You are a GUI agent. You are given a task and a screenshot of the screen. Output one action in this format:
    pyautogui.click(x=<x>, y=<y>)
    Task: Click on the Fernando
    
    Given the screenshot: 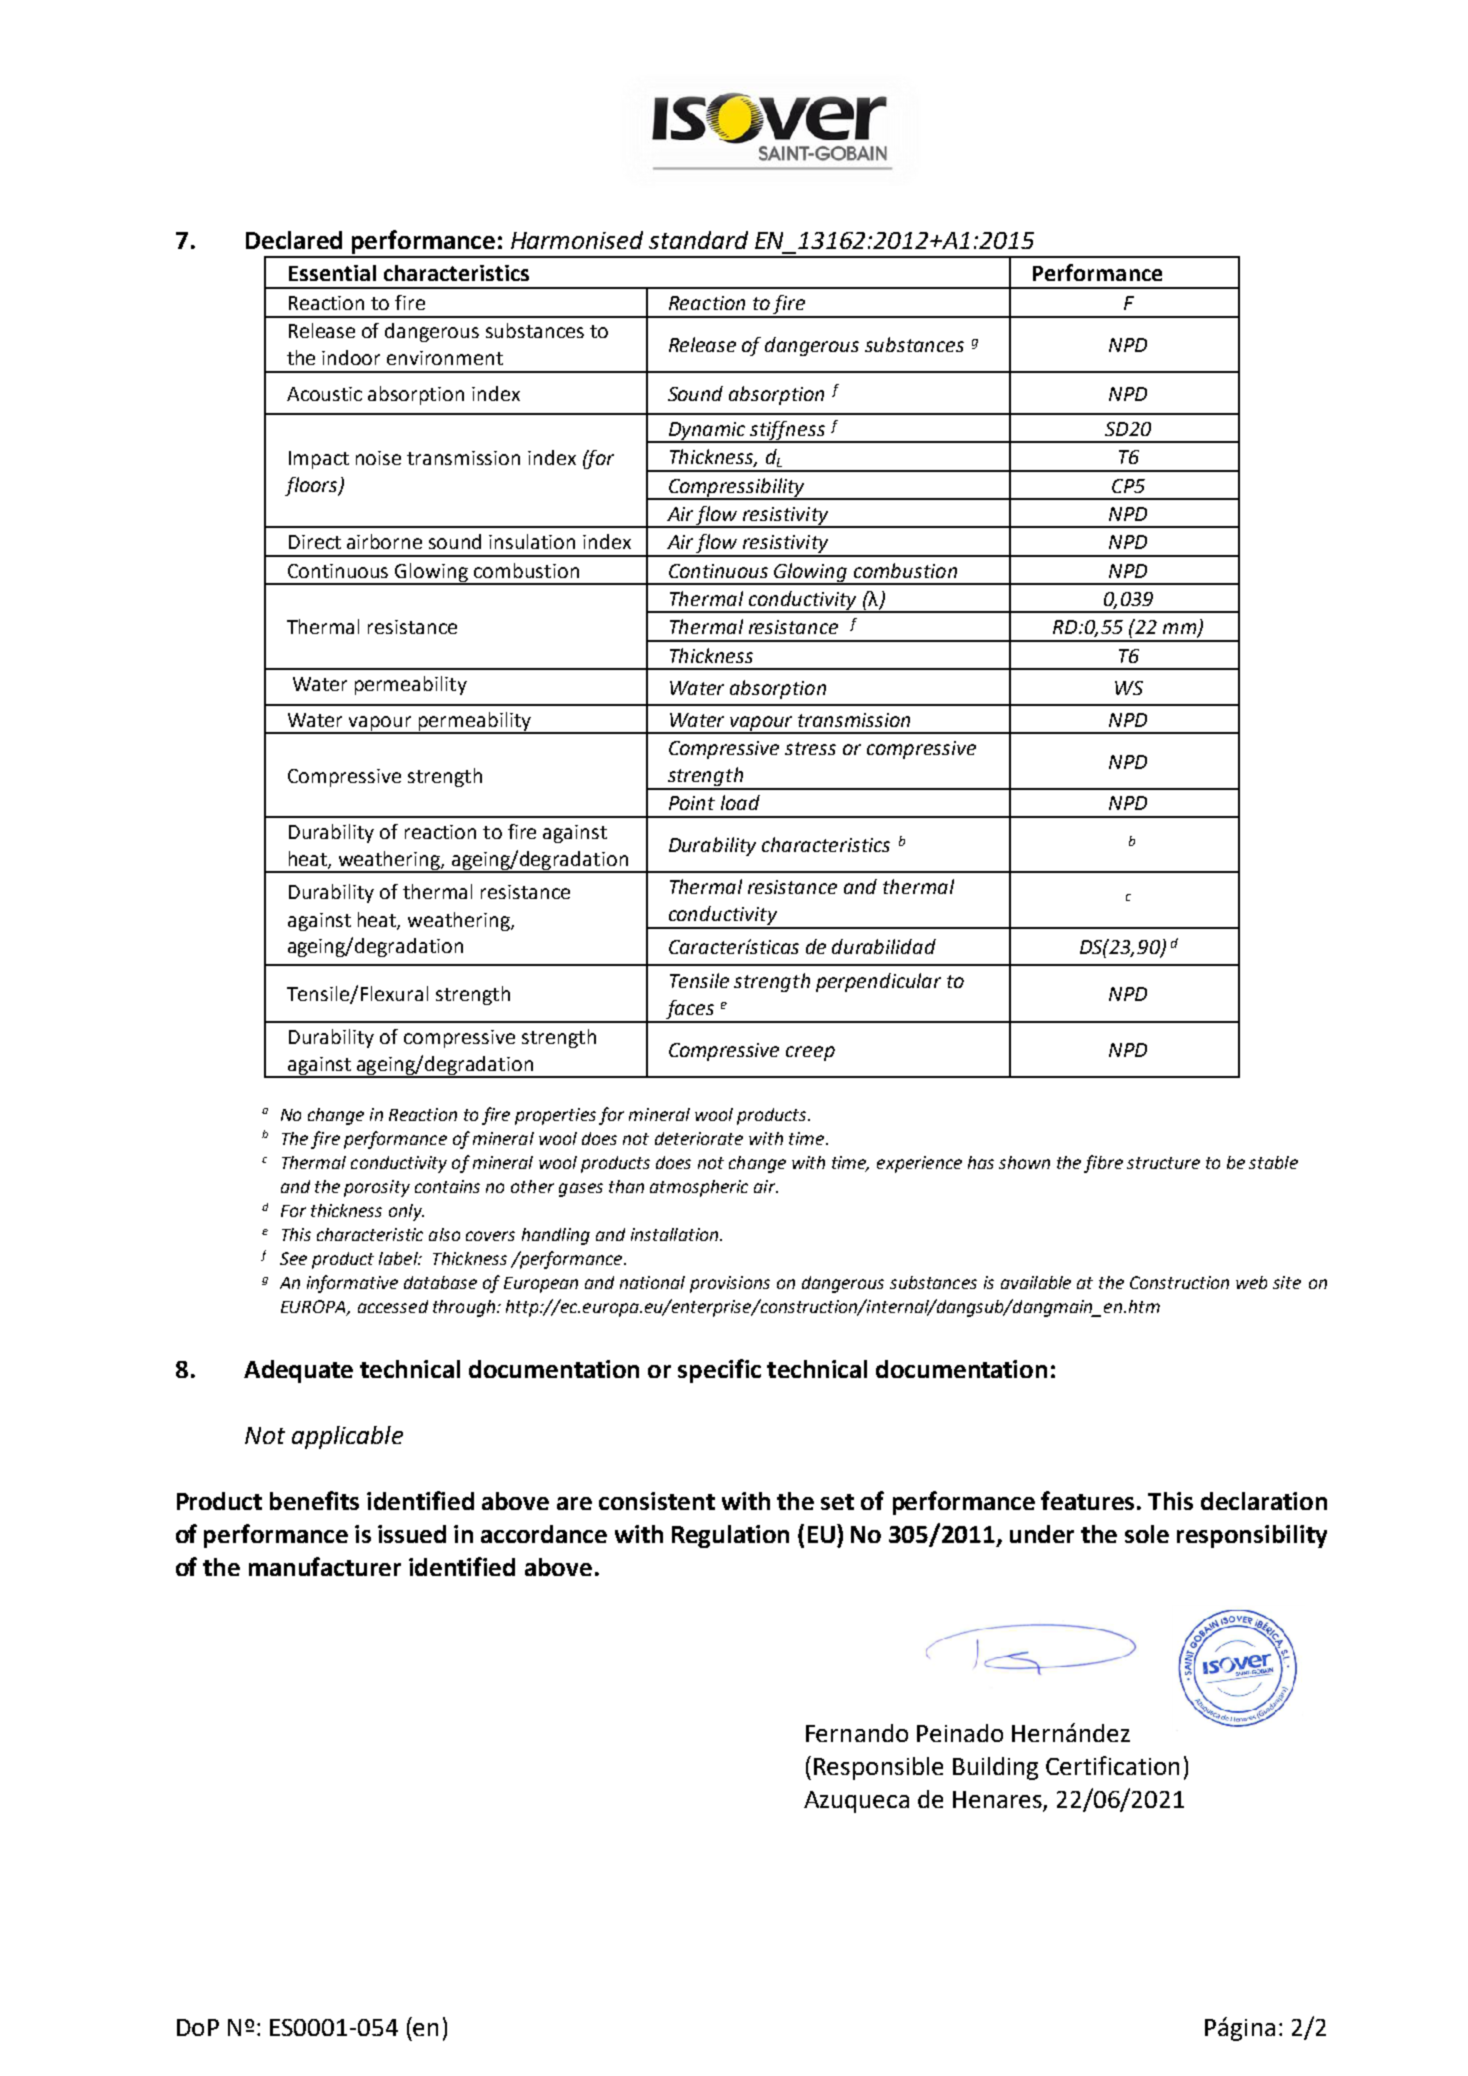 What is the action you would take?
    pyautogui.click(x=857, y=1733)
